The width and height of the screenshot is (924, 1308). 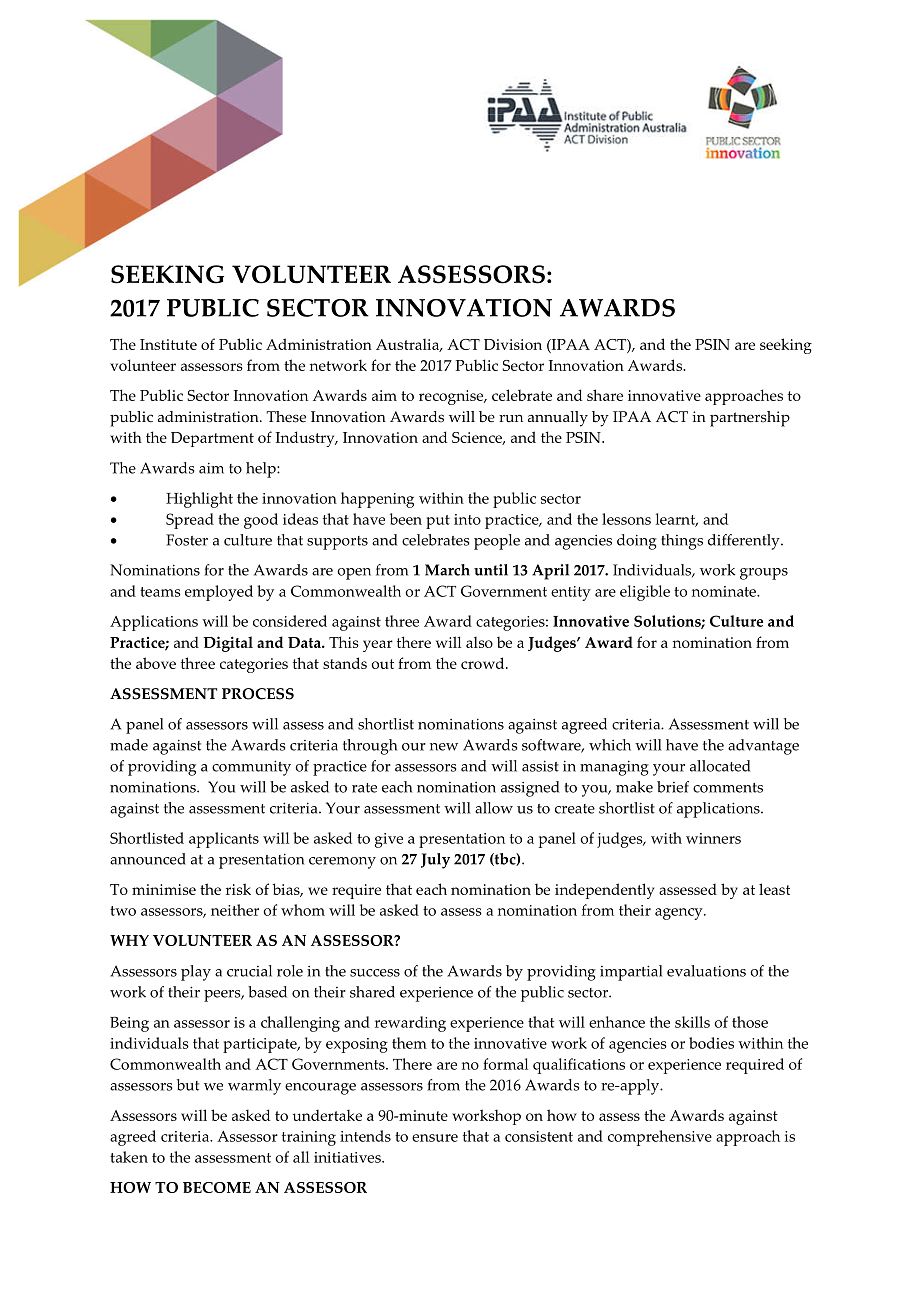 I want to click on BECOME, so click(x=217, y=1187).
